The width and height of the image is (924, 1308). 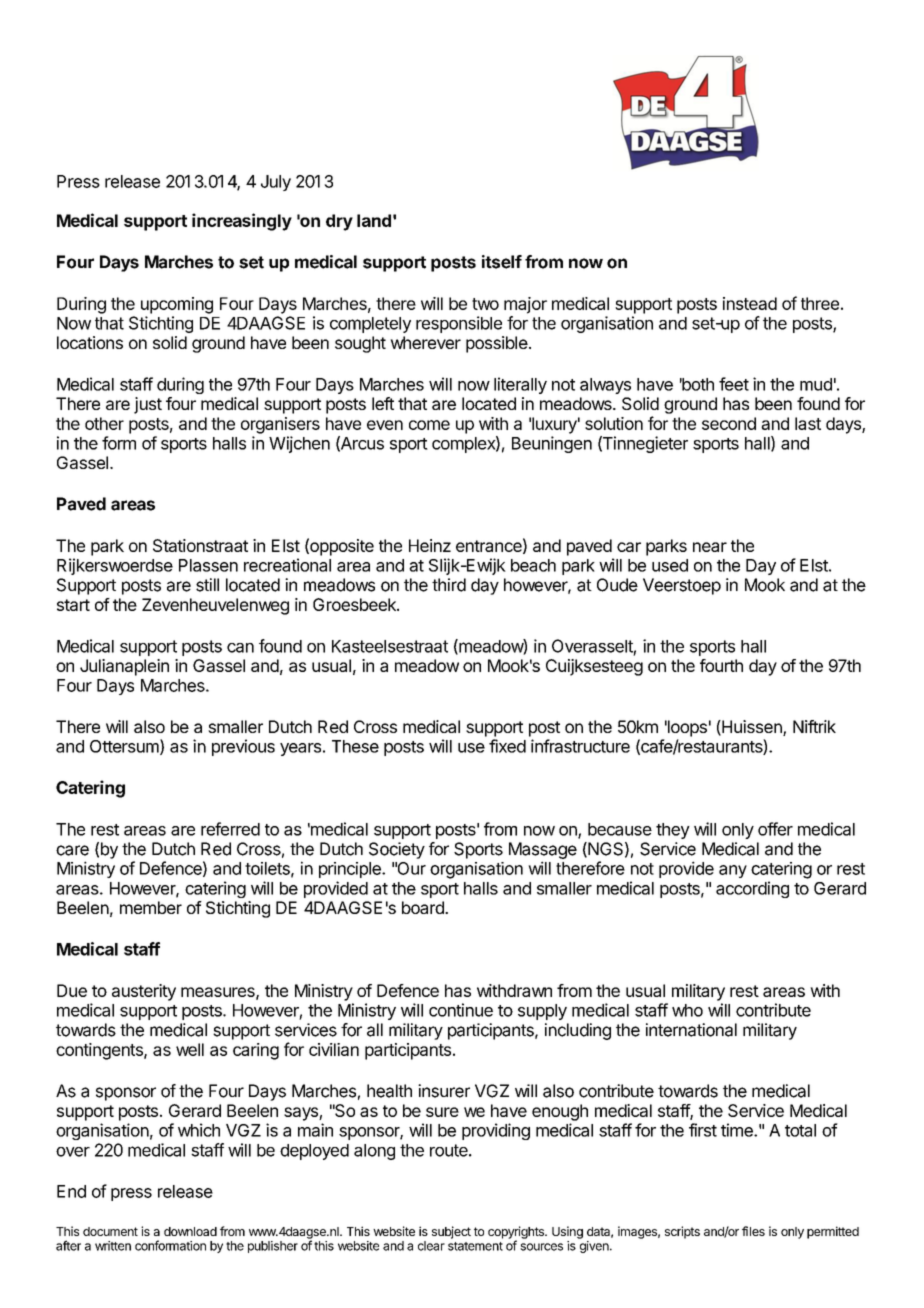 I want to click on still, so click(x=207, y=585).
